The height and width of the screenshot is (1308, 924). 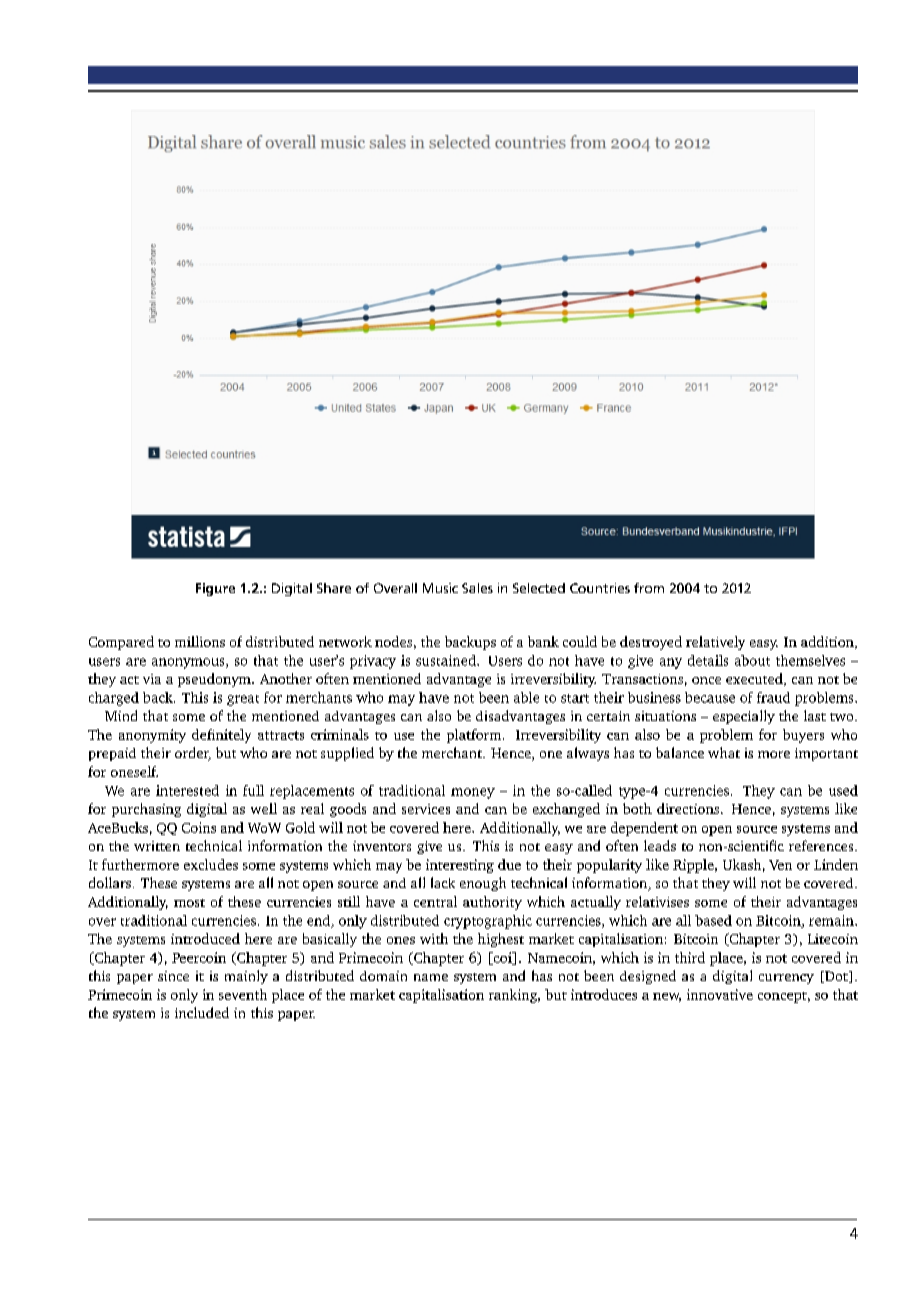 I want to click on Figure, so click(x=215, y=589).
